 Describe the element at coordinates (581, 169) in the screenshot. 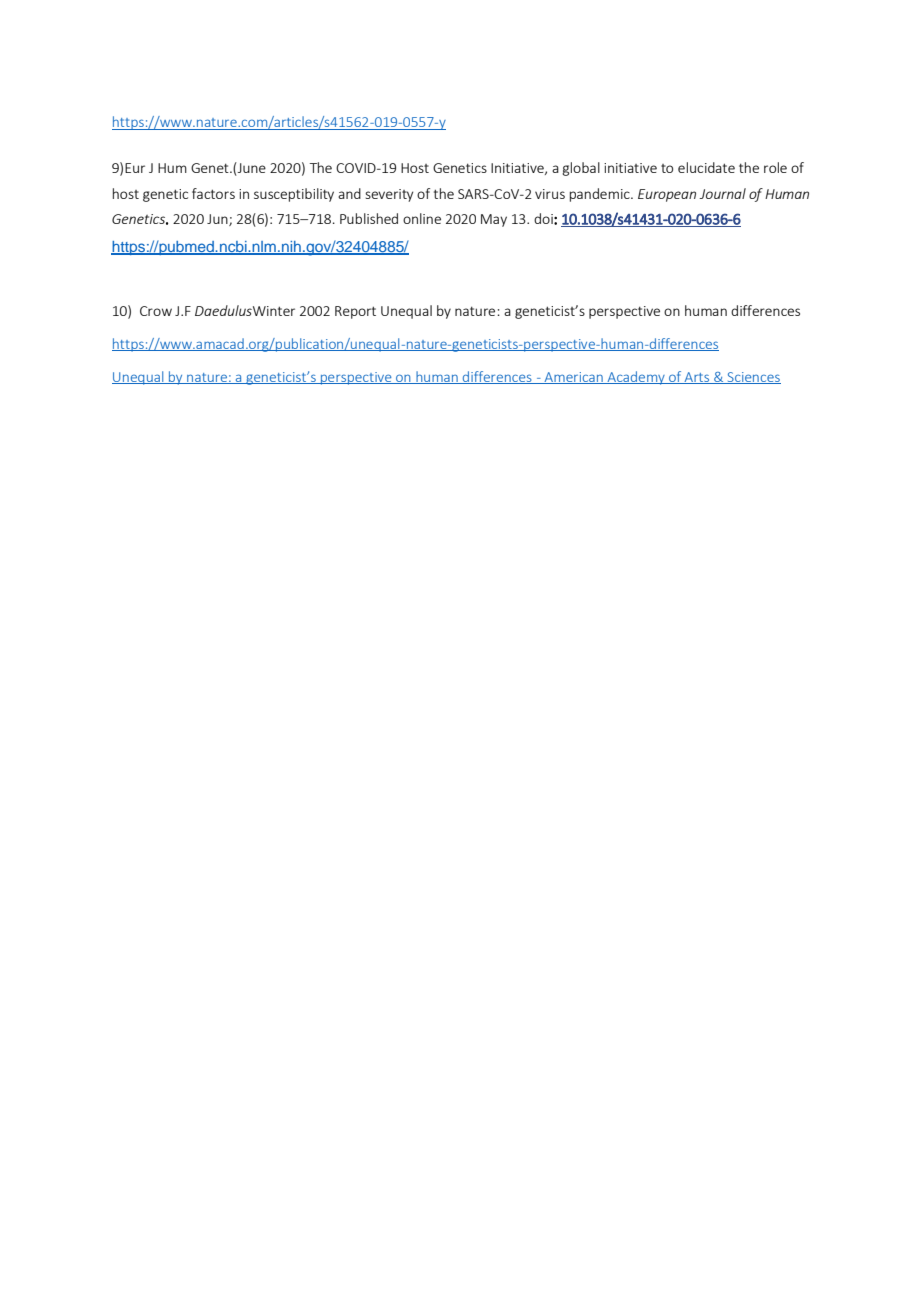

I see `global` at that location.
